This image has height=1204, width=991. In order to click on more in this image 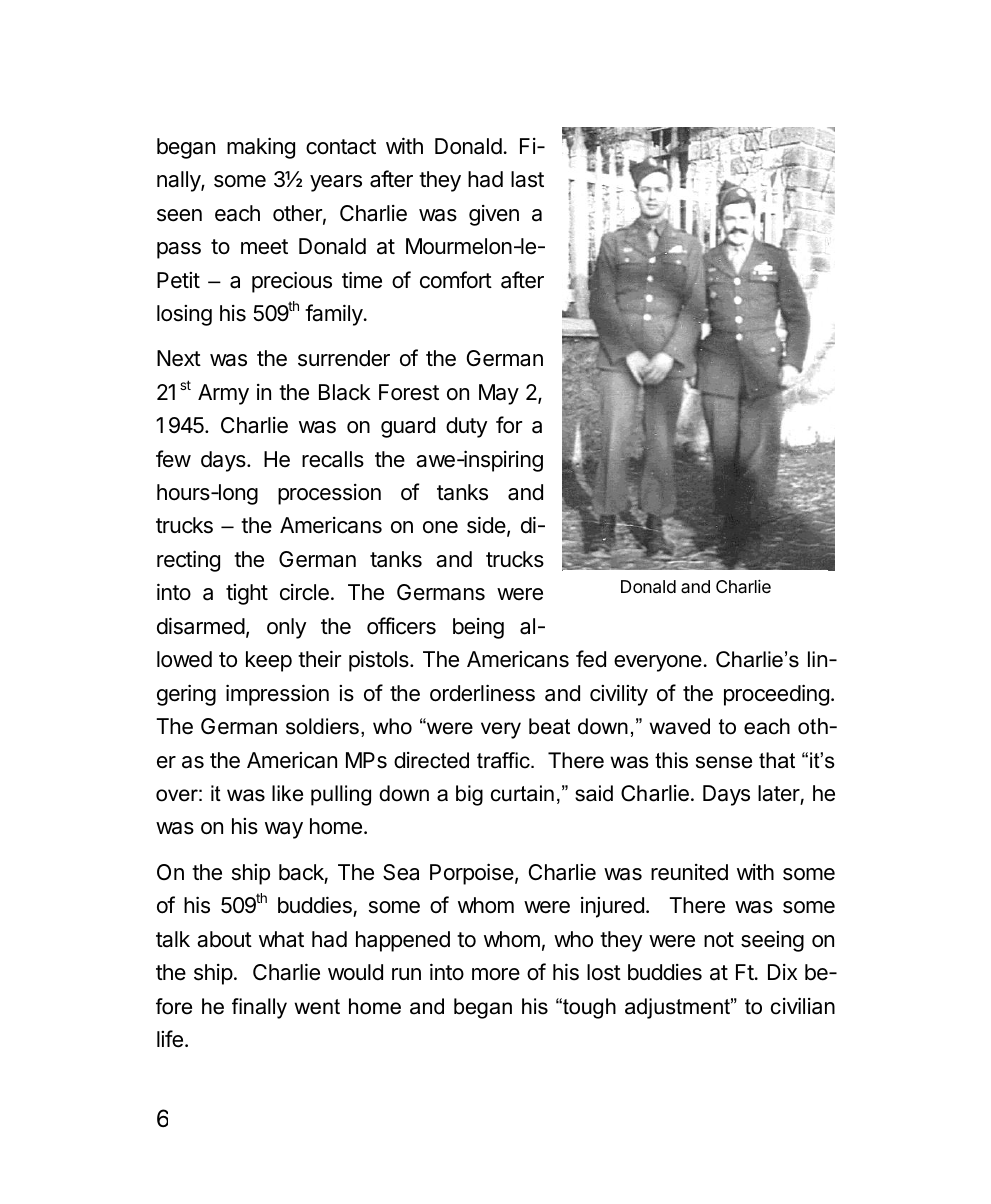, I will do `click(496, 974)`.
